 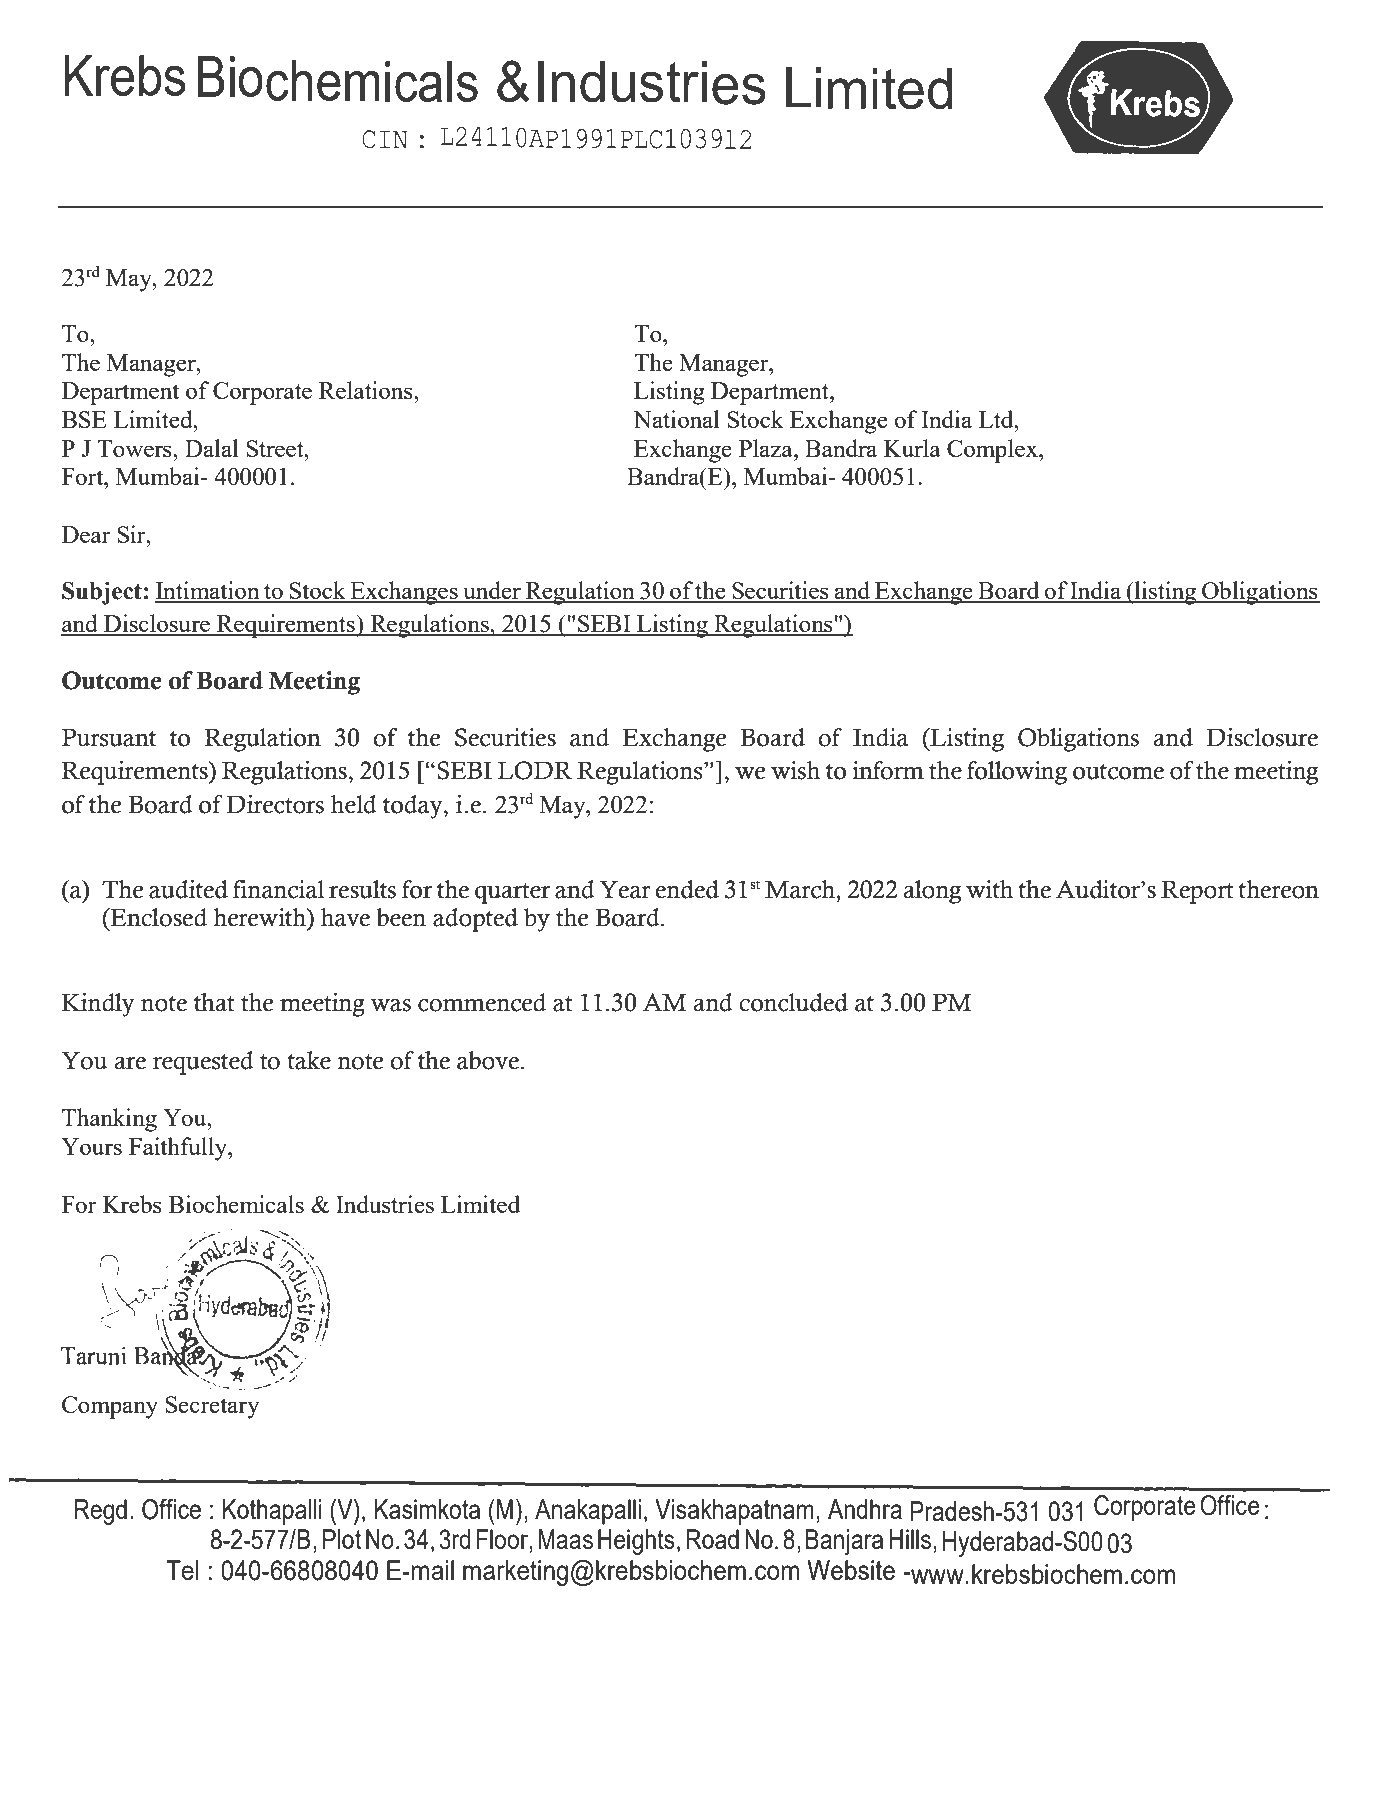 I want to click on Report, so click(x=1197, y=892).
